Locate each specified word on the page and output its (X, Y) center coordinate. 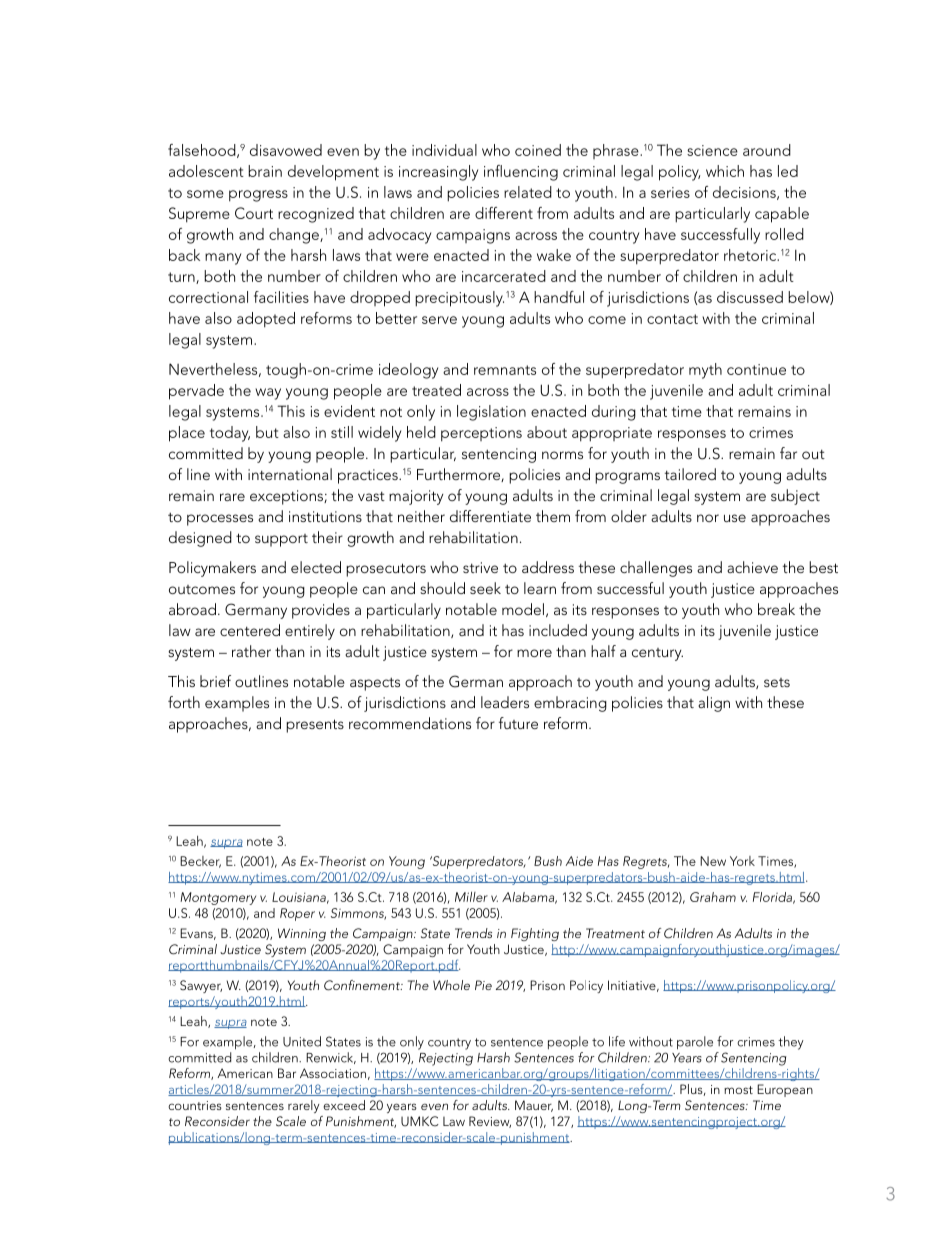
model (523, 609)
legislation (491, 413)
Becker (200, 862)
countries (195, 1105)
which (725, 171)
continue (756, 369)
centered (250, 630)
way (268, 394)
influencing (521, 173)
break (776, 609)
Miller (471, 897)
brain (265, 171)
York (742, 861)
